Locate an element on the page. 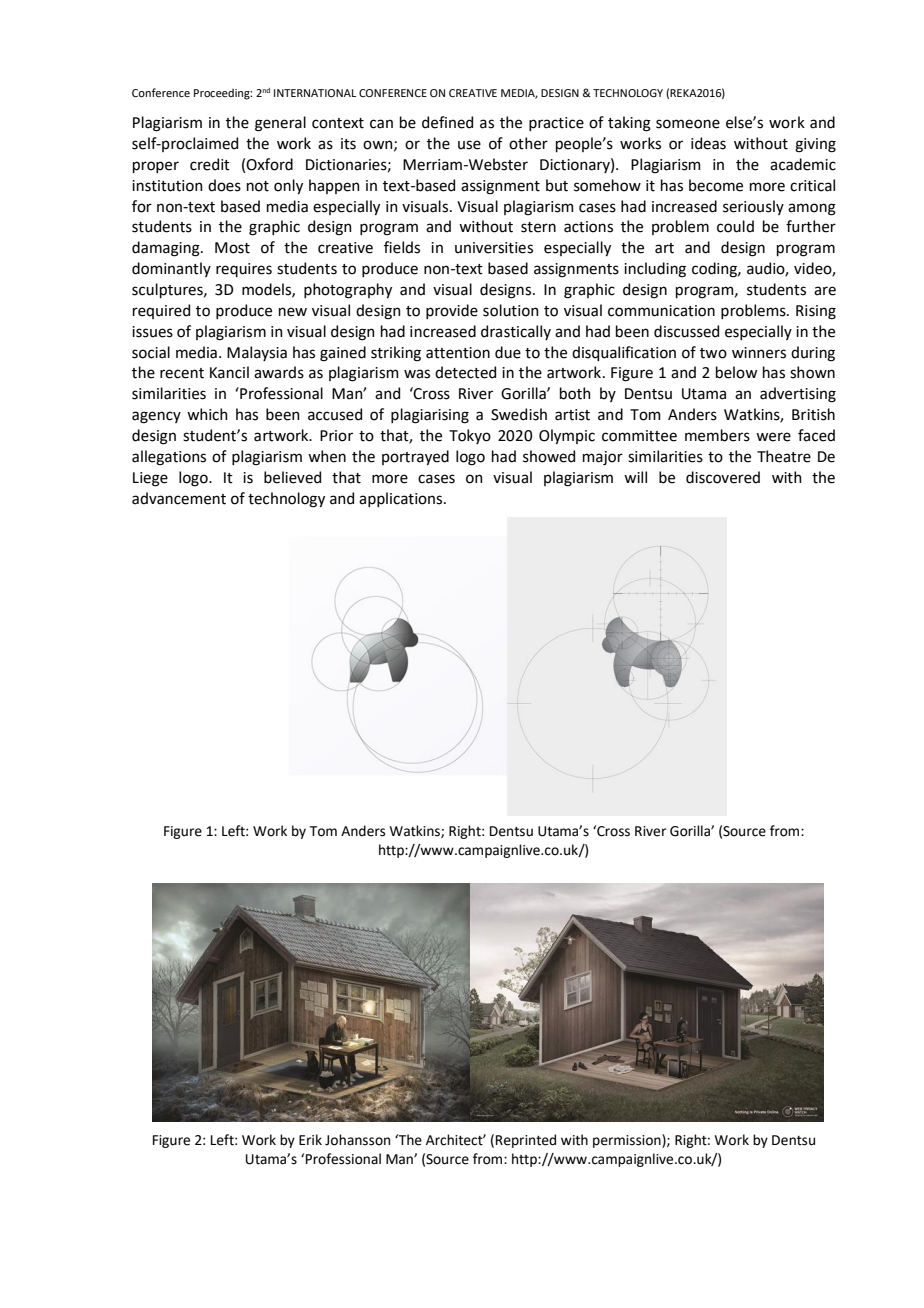 This document has width=924, height=1308. below is located at coordinates (736, 372).
